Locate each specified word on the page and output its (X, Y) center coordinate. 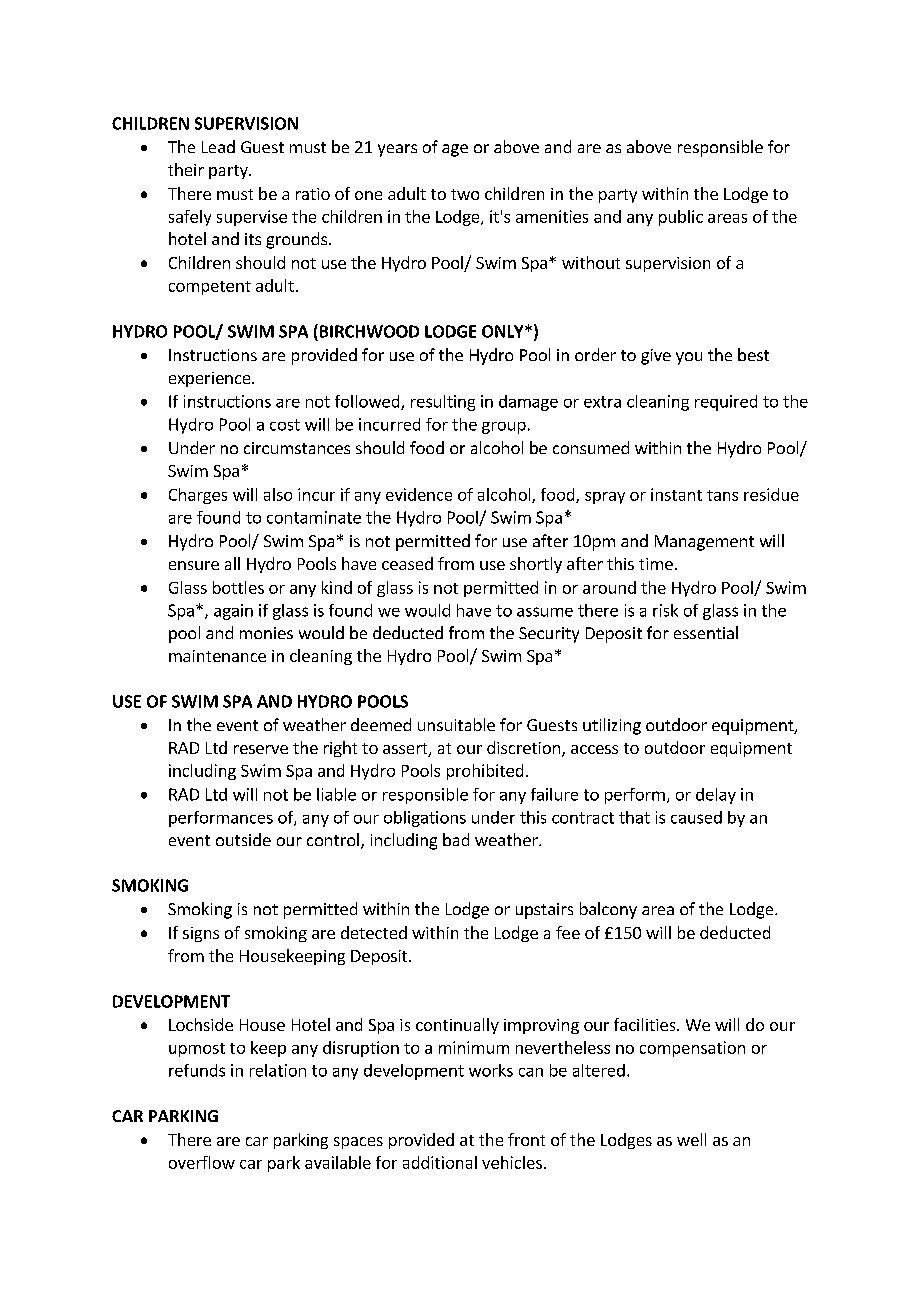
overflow (202, 1162)
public (681, 218)
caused (696, 817)
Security (549, 635)
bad (456, 839)
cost (285, 425)
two (465, 194)
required (726, 403)
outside (243, 839)
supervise (252, 218)
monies (266, 633)
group (504, 428)
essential (706, 632)
